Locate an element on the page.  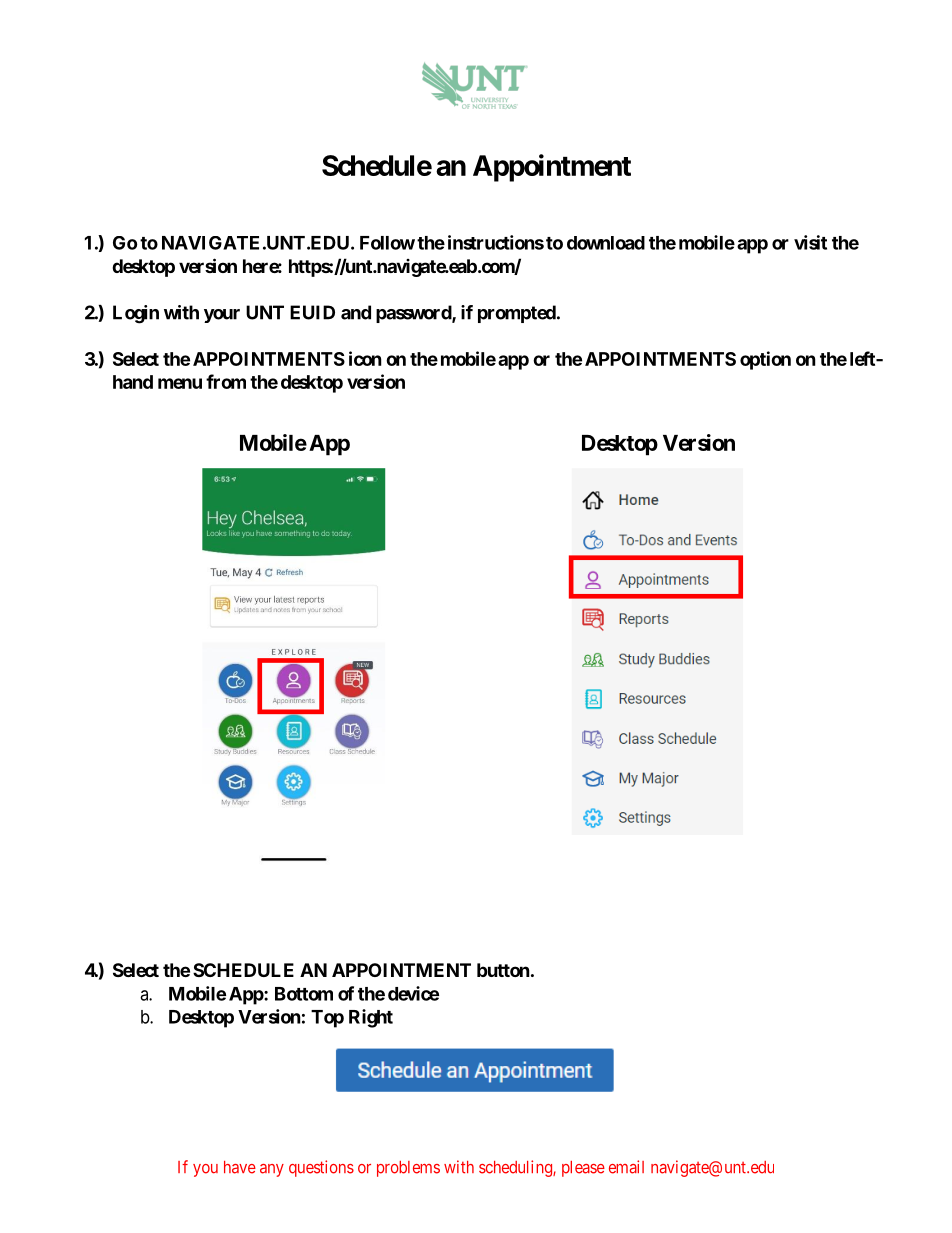
email is located at coordinates (626, 1167).
